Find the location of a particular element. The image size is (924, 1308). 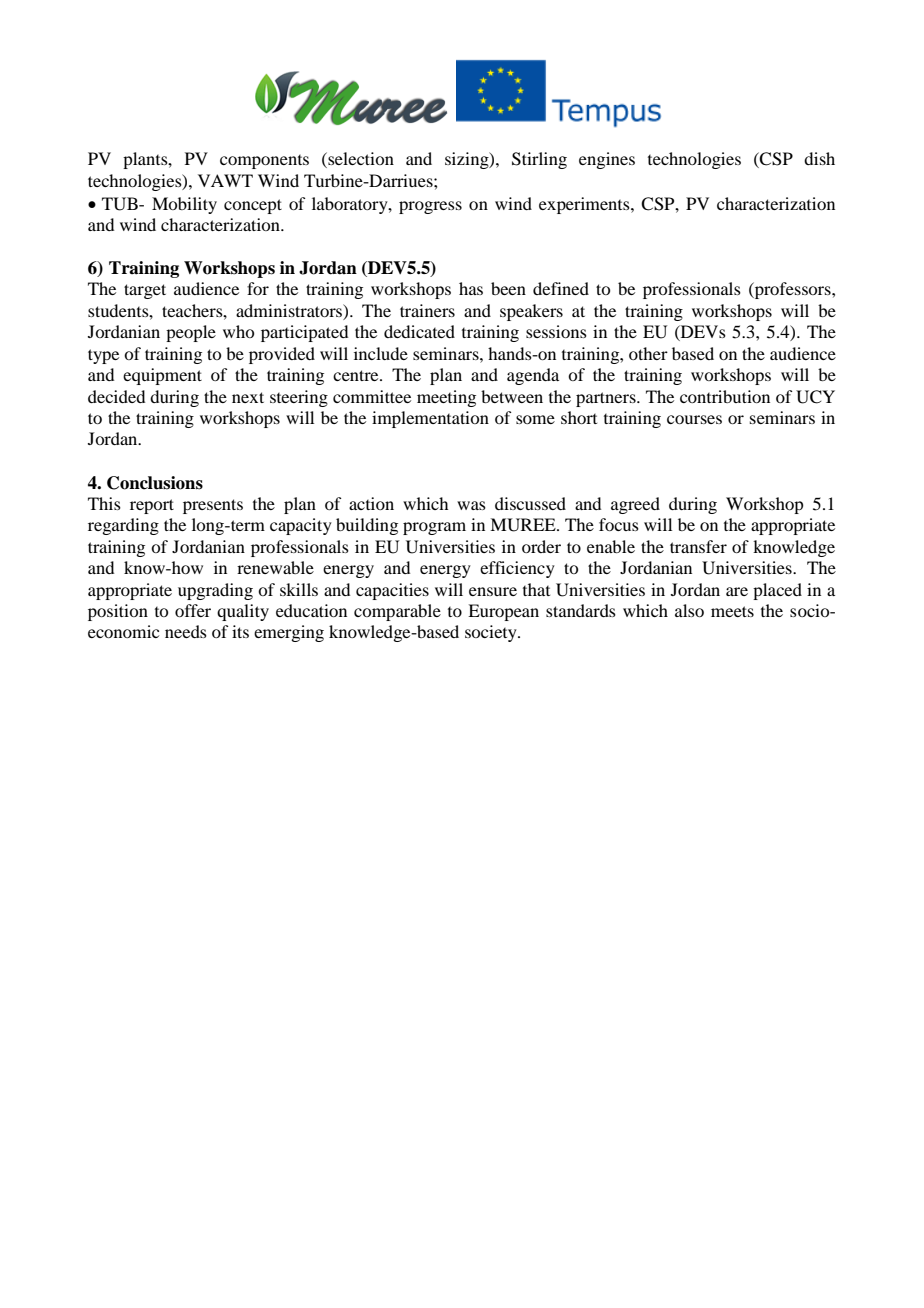

next is located at coordinates (248, 397).
